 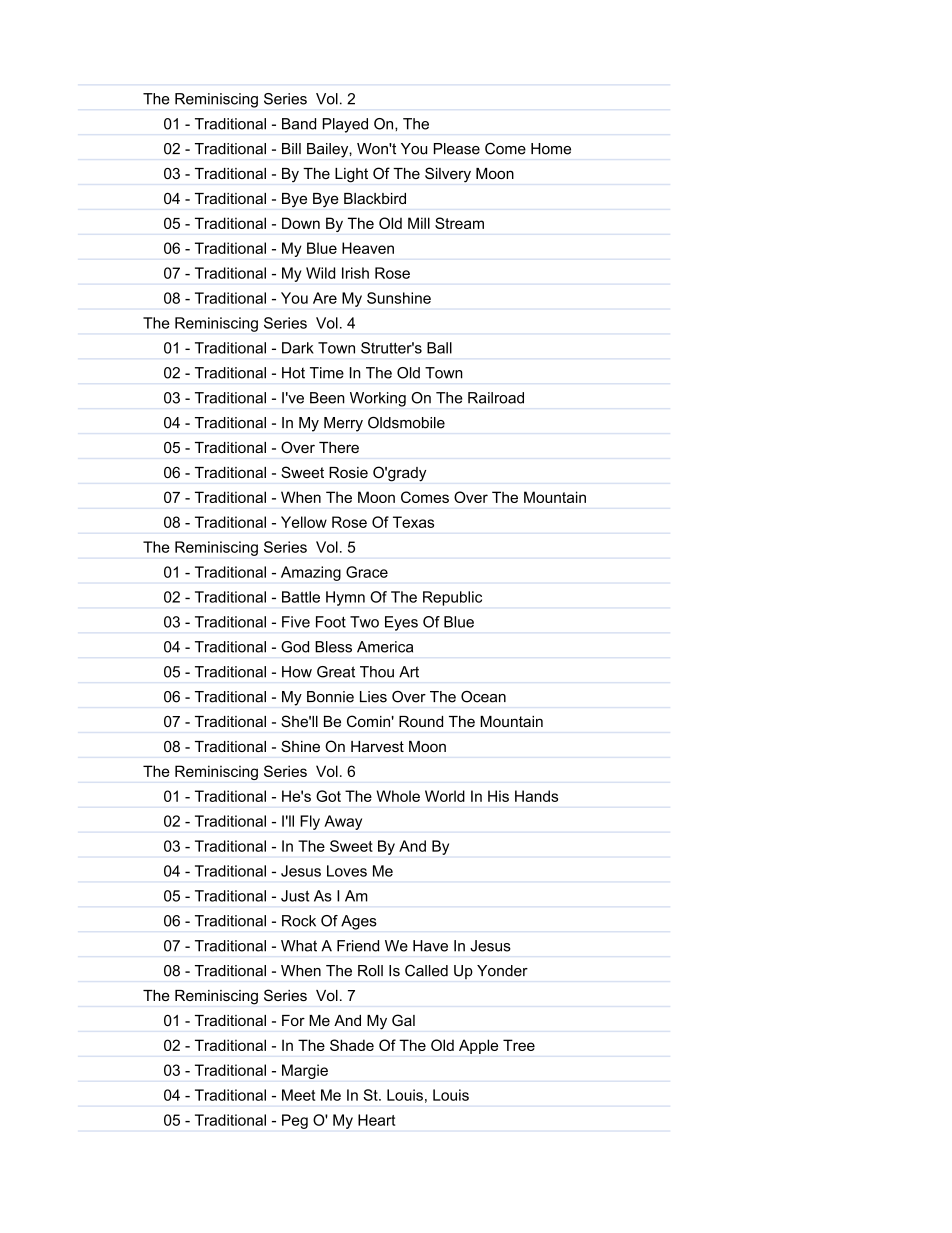 What do you see at coordinates (298, 1095) in the screenshot?
I see `Meet` at bounding box center [298, 1095].
